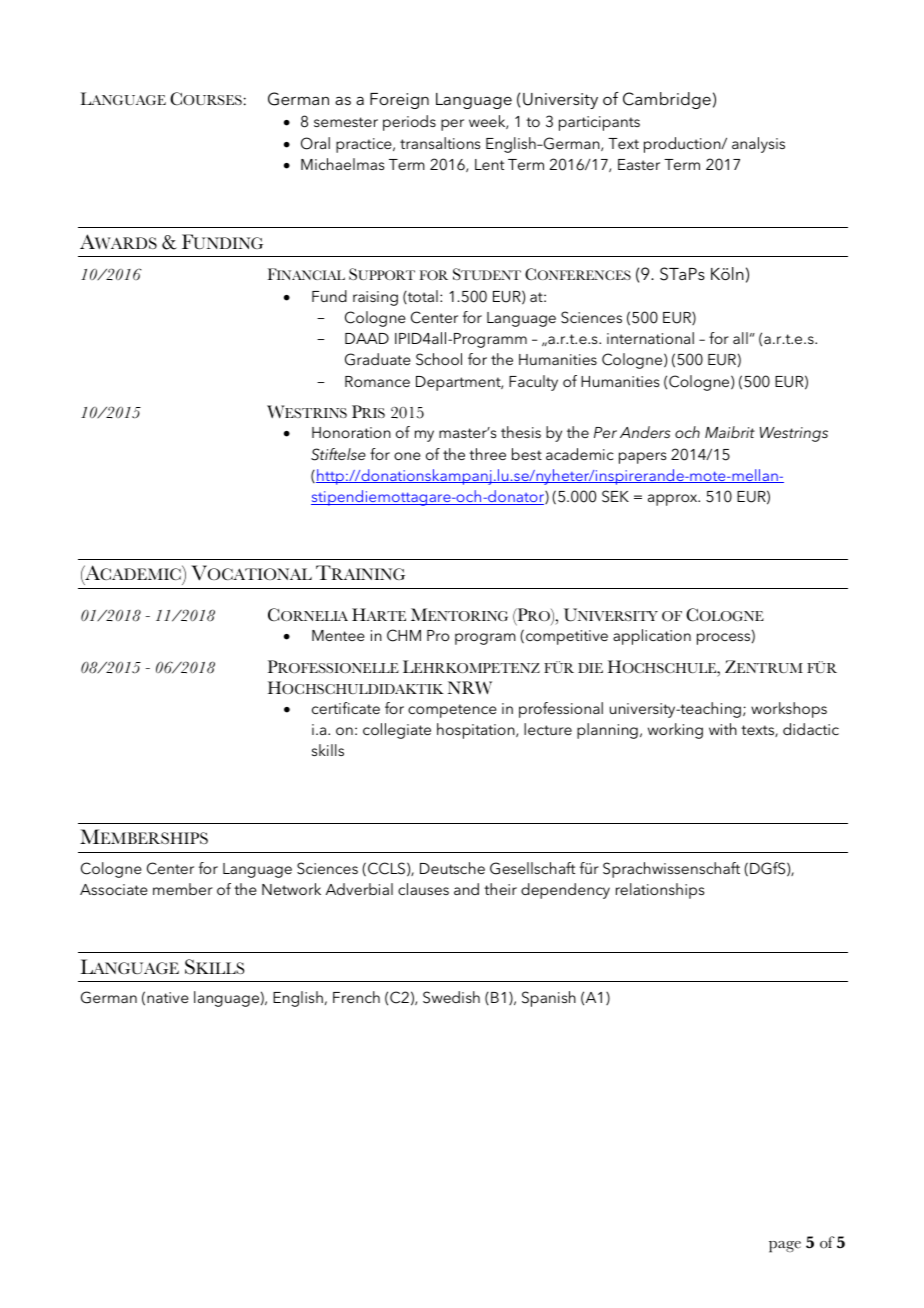 The image size is (924, 1308). Describe the element at coordinates (758, 145) in the document. I see `analysis` at that location.
